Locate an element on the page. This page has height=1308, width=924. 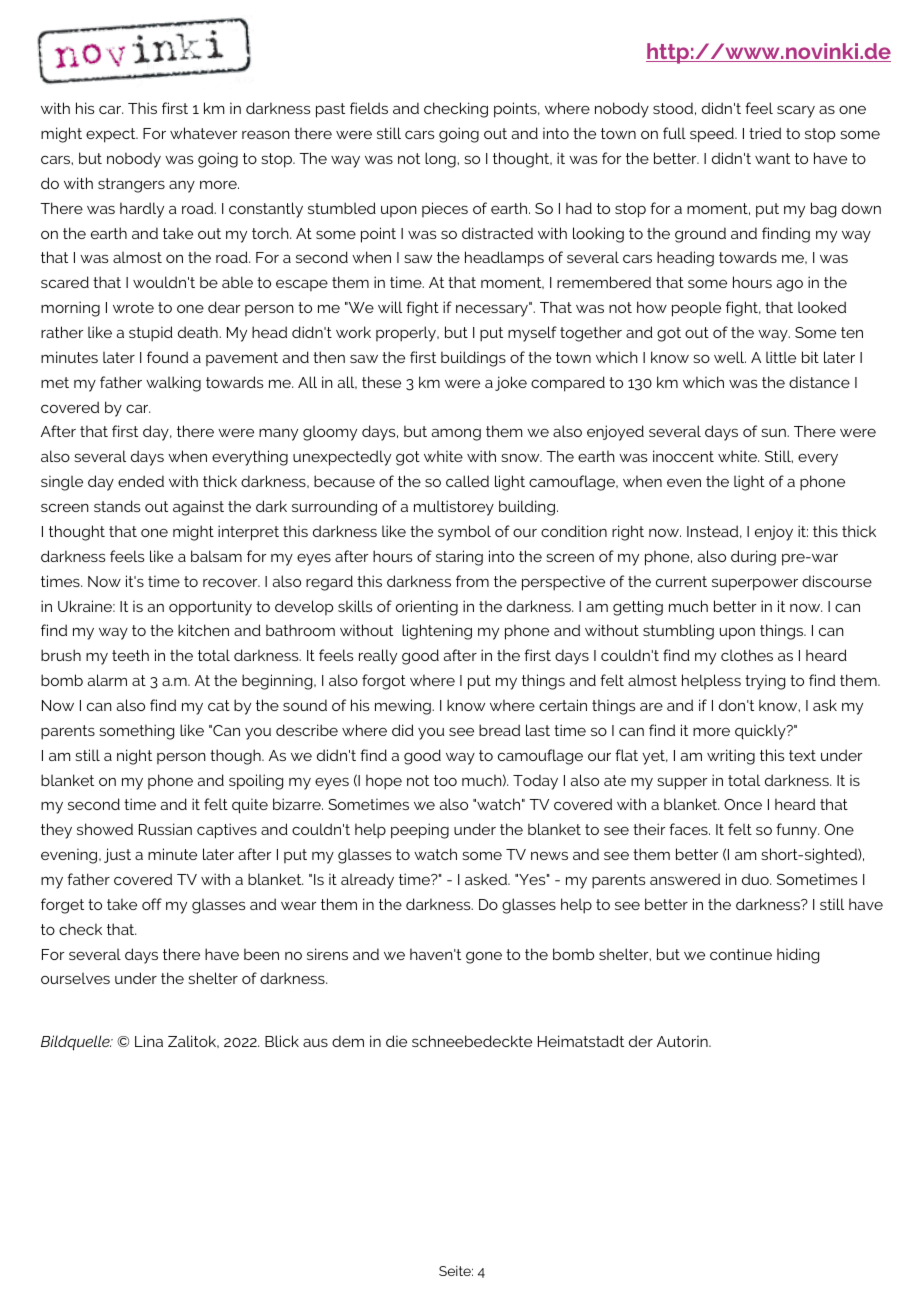
long is located at coordinates (441, 160).
